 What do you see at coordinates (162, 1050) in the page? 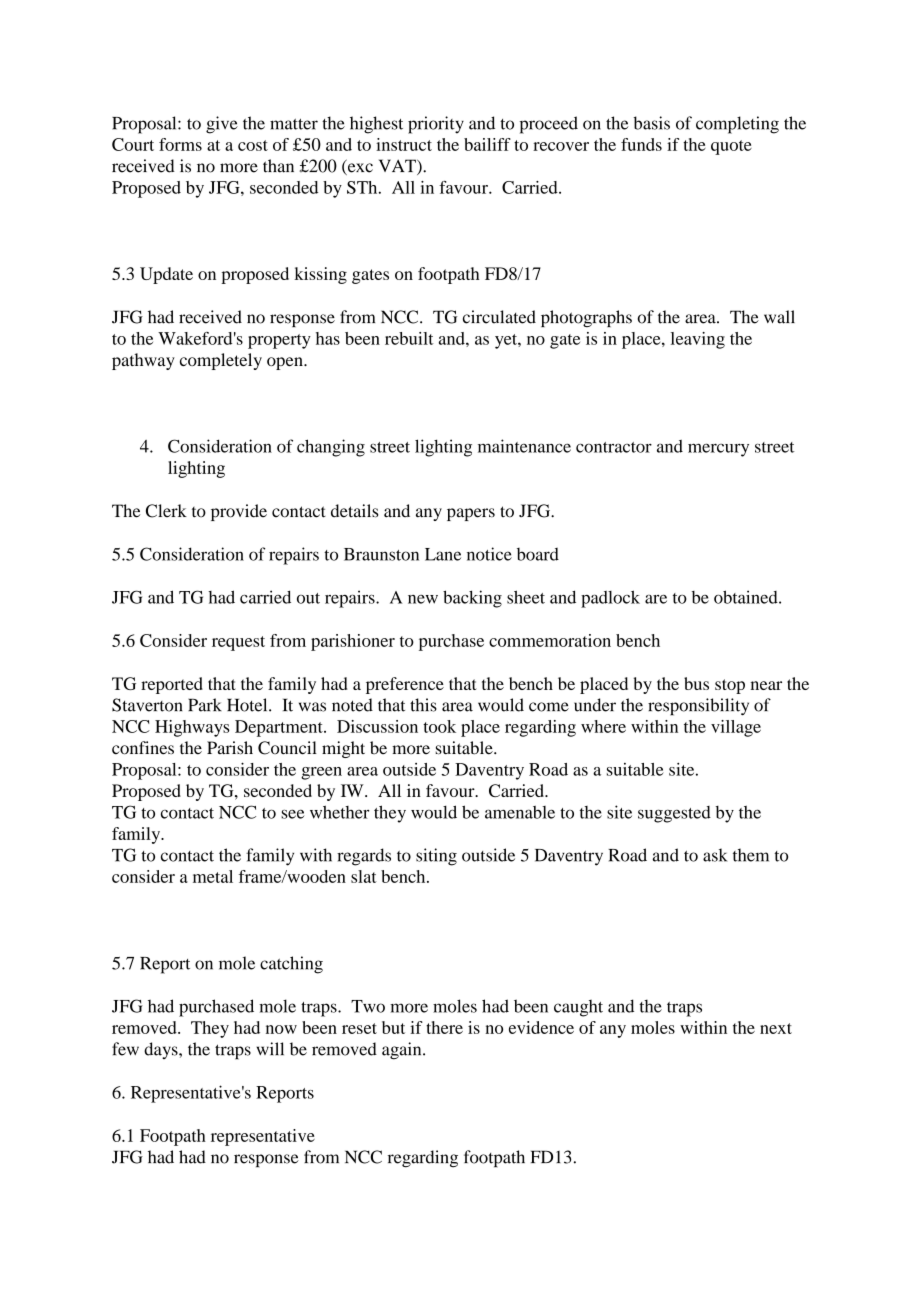
I see `days` at bounding box center [162, 1050].
